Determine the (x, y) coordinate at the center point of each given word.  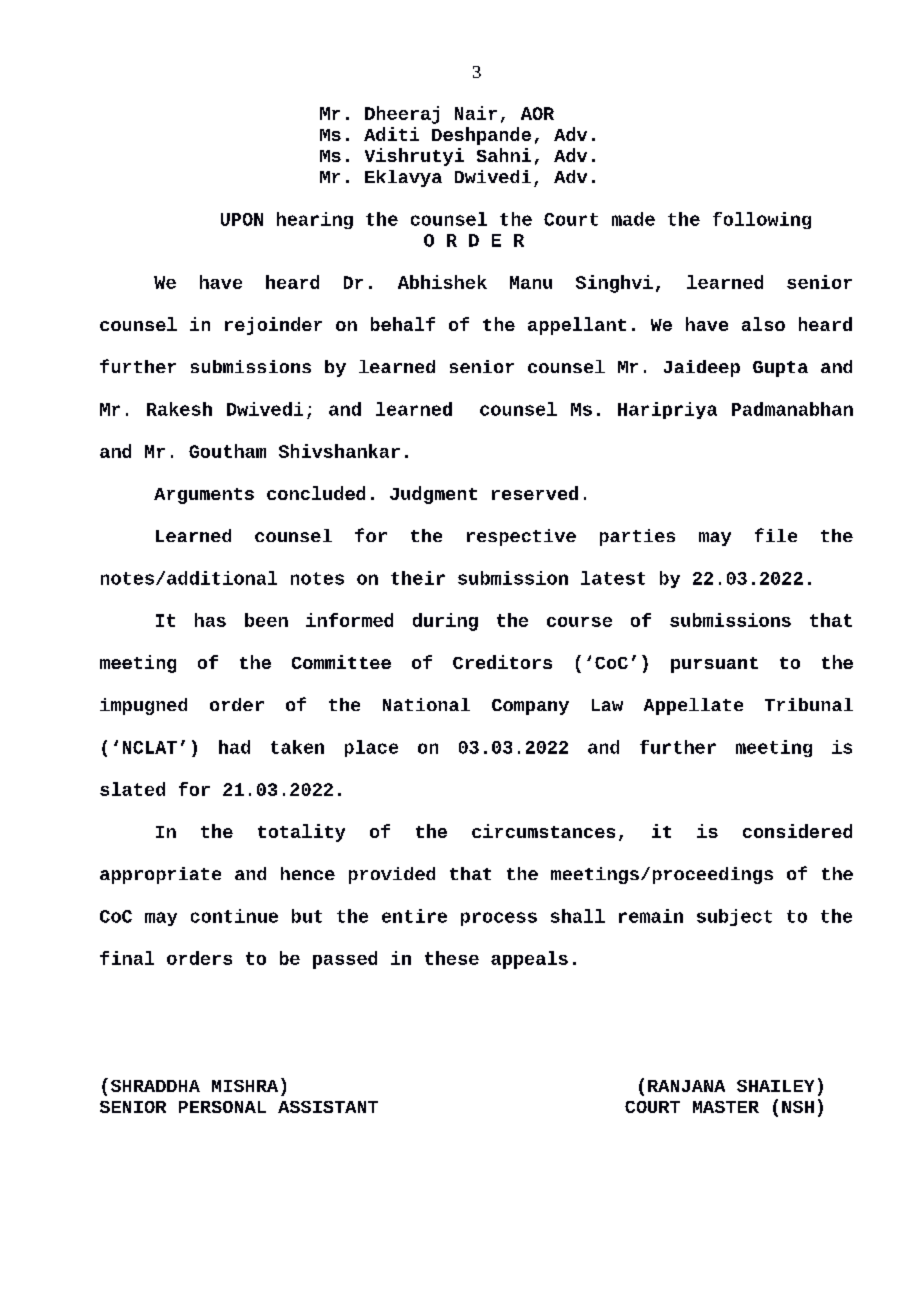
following (762, 220)
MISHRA (245, 1086)
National (426, 704)
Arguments (204, 496)
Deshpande (481, 136)
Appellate (693, 706)
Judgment (433, 495)
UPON (242, 219)
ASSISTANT (328, 1107)
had (234, 747)
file (776, 535)
